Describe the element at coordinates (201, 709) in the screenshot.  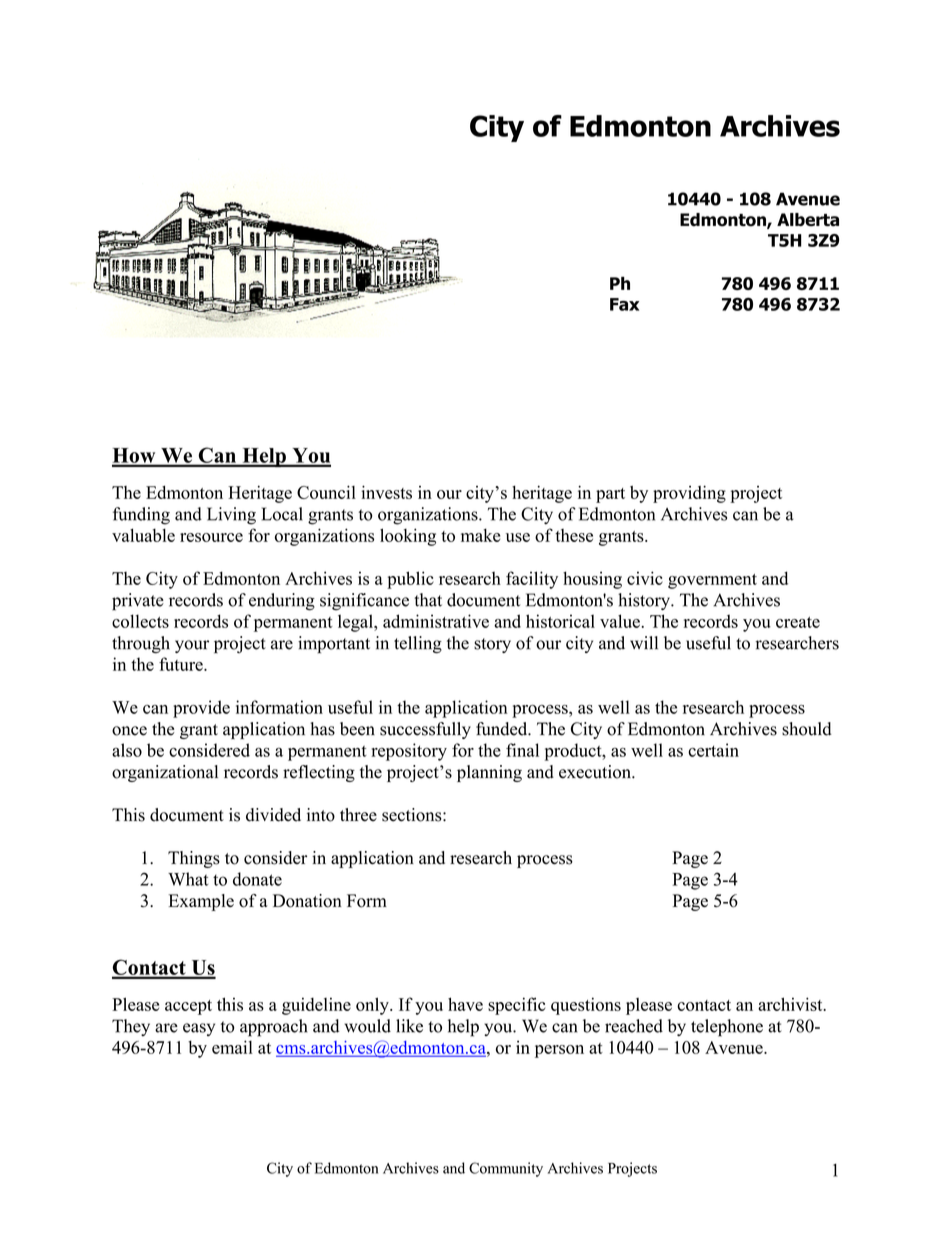
I see `provide` at that location.
